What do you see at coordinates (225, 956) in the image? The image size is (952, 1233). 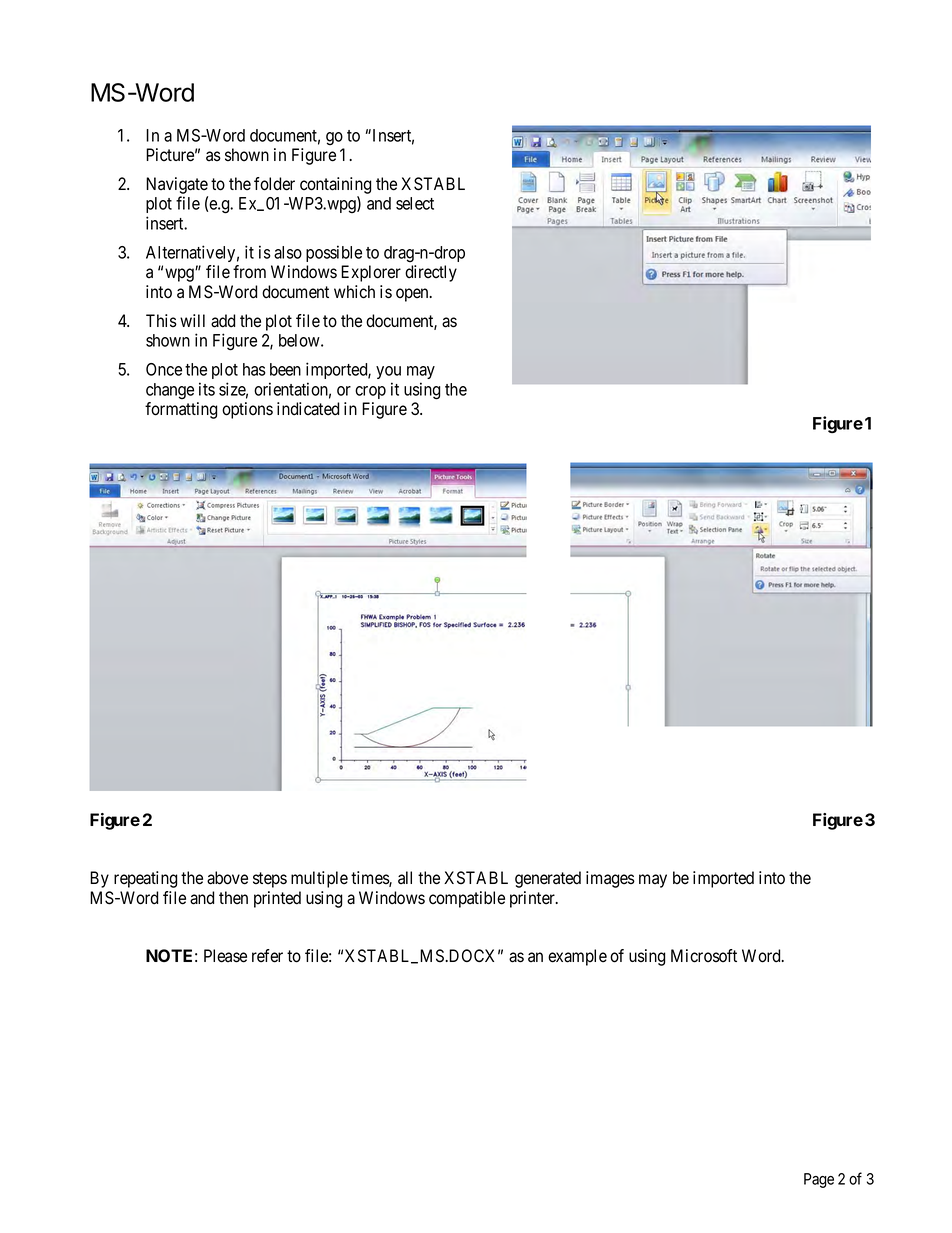 I see `Please` at bounding box center [225, 956].
